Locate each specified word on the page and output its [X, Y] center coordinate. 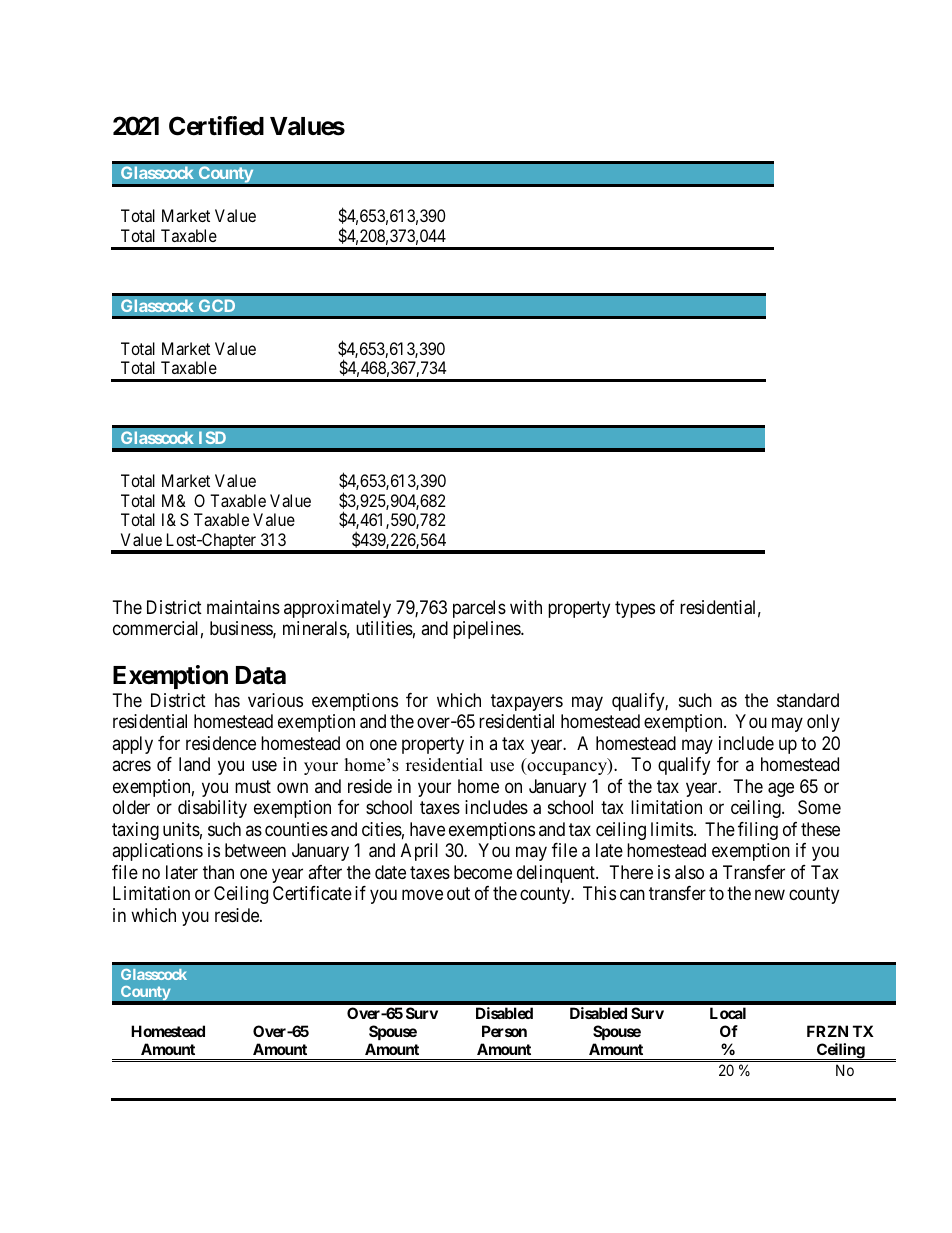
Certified [216, 126]
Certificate [312, 893]
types [635, 609]
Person [504, 1031]
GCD [217, 305]
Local [728, 1013]
